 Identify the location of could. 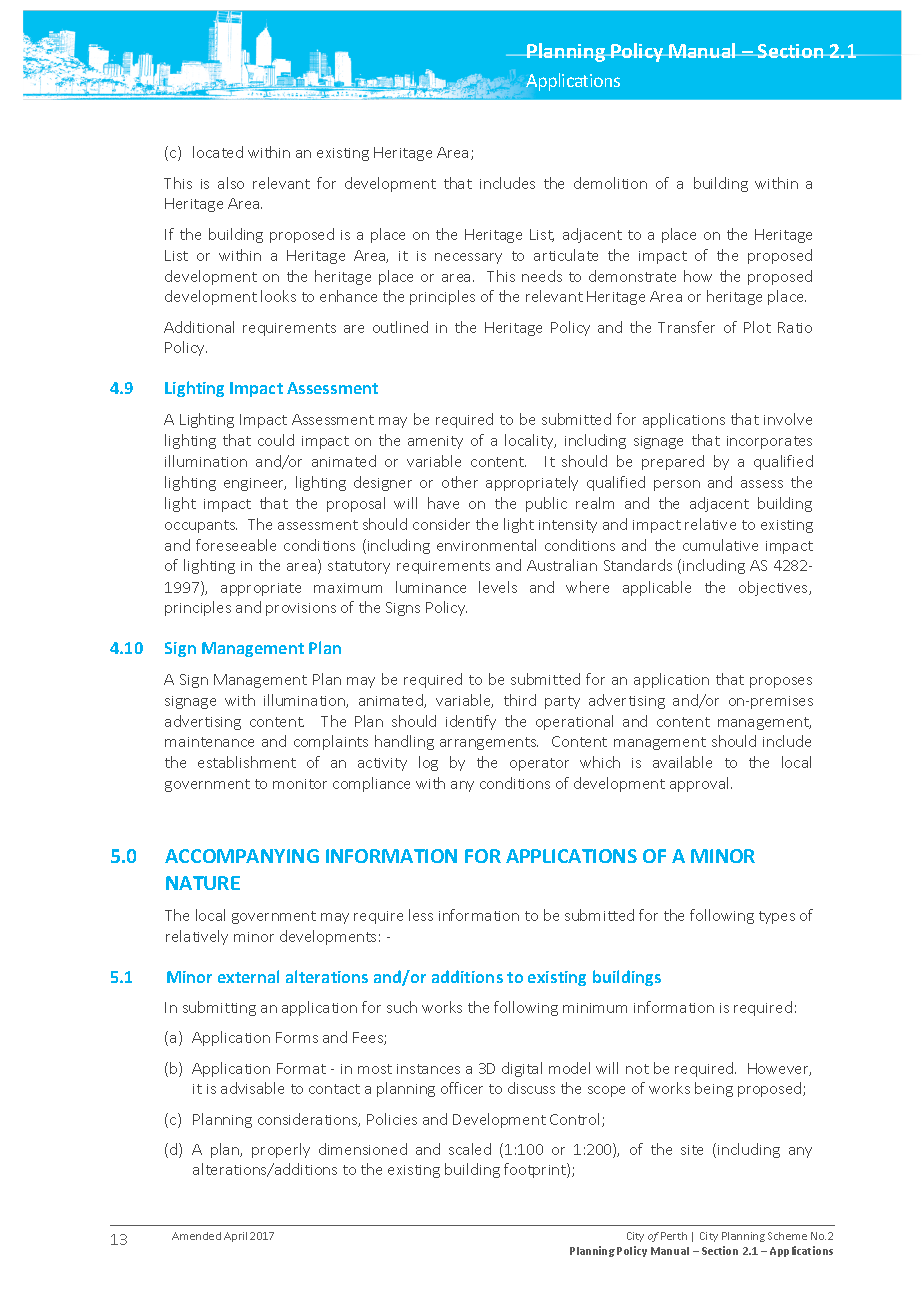
(276, 440).
